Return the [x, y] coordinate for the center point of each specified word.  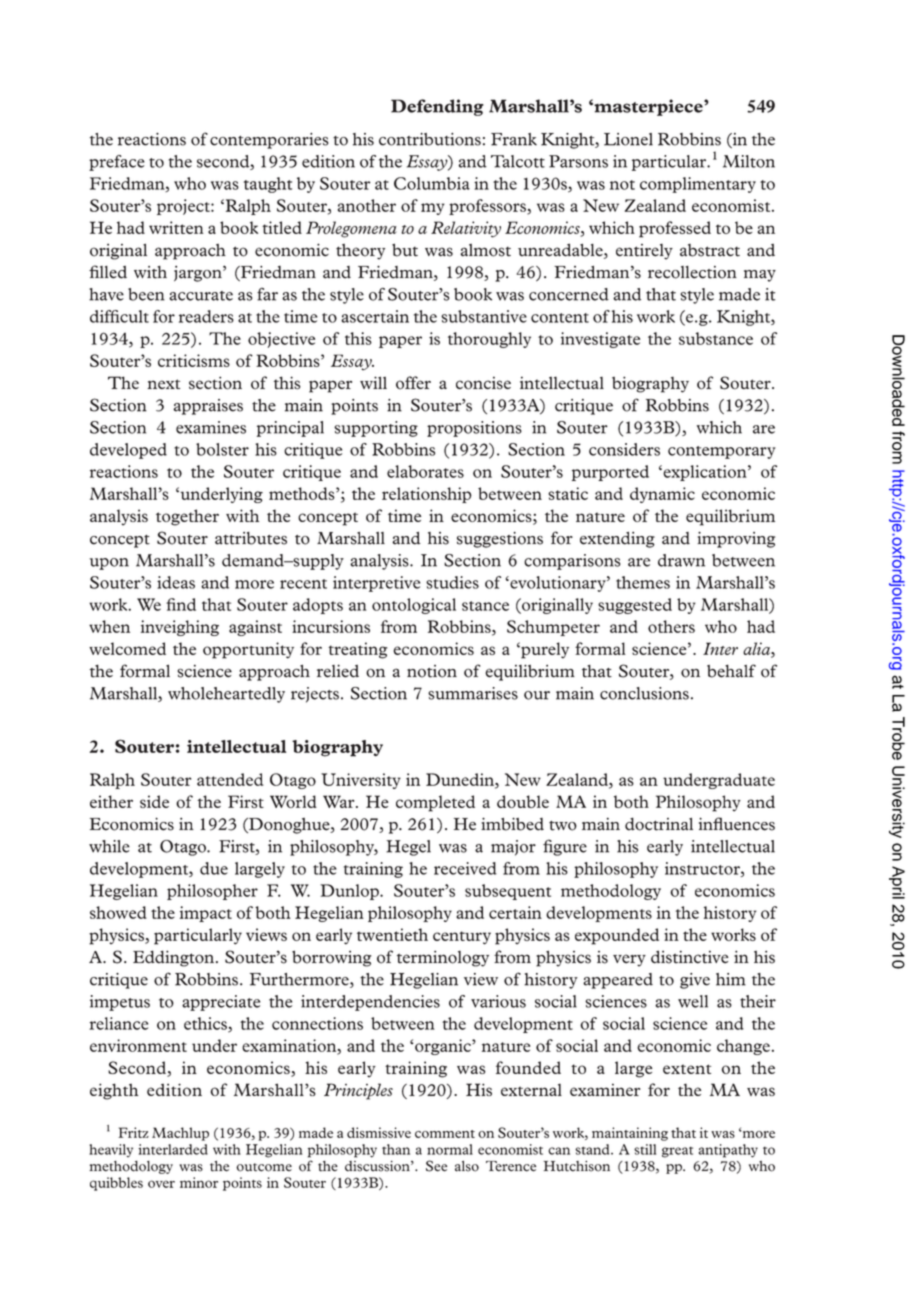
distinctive [690, 957]
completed [435, 803]
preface [117, 163]
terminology [443, 959]
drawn [681, 560]
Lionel [628, 139]
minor [199, 1182]
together [187, 517]
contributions [430, 139]
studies [452, 582]
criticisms [194, 360]
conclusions [644, 693]
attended [230, 779]
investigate [600, 340]
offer [413, 383]
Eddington [173, 958]
